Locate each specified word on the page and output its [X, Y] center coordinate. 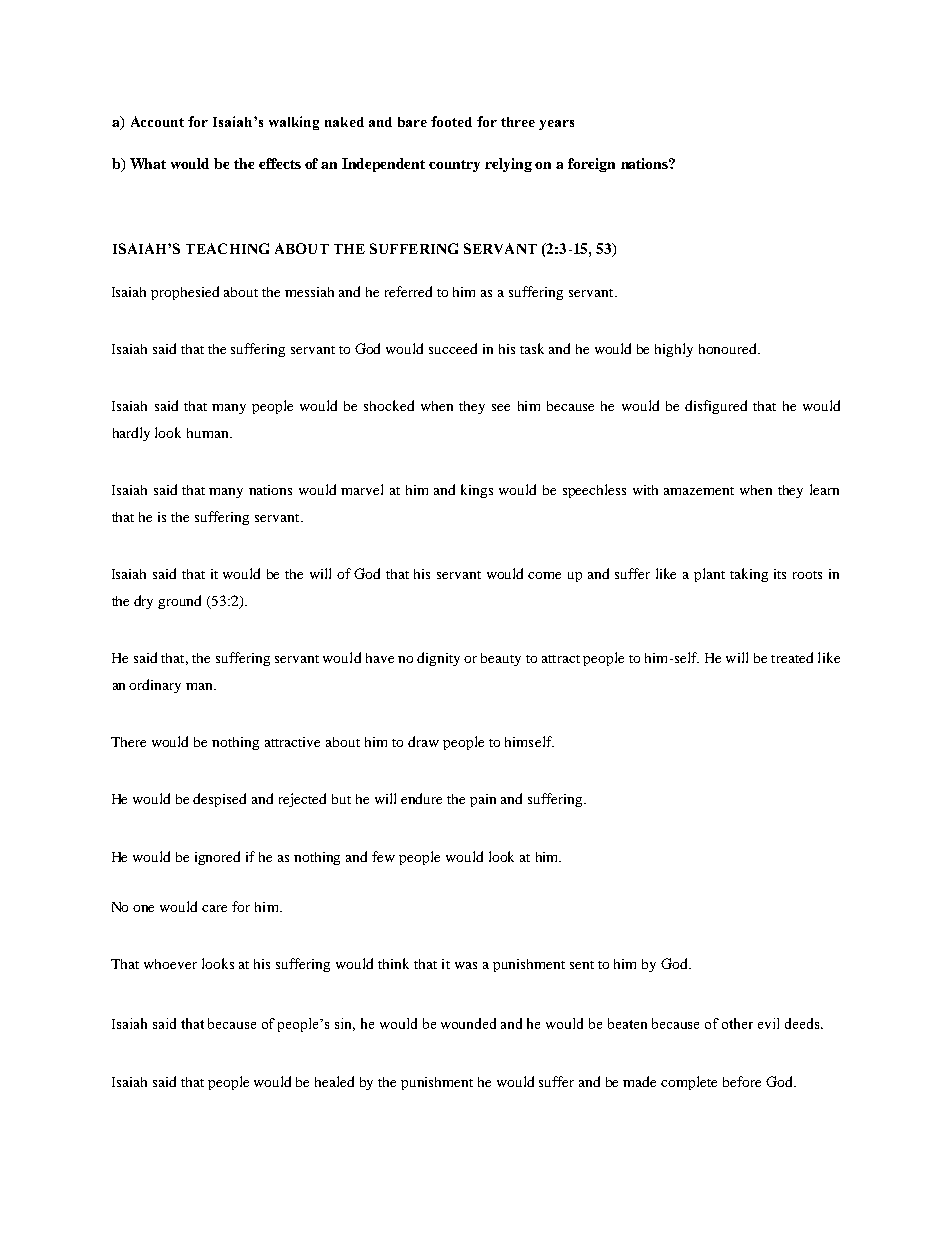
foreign [591, 165]
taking [749, 575]
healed [334, 1081]
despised [219, 800]
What [148, 163]
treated [792, 657]
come [544, 575]
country [454, 166]
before [742, 1081]
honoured [729, 348]
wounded [468, 1023]
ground [179, 602]
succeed [453, 348]
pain [483, 800]
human [209, 433]
